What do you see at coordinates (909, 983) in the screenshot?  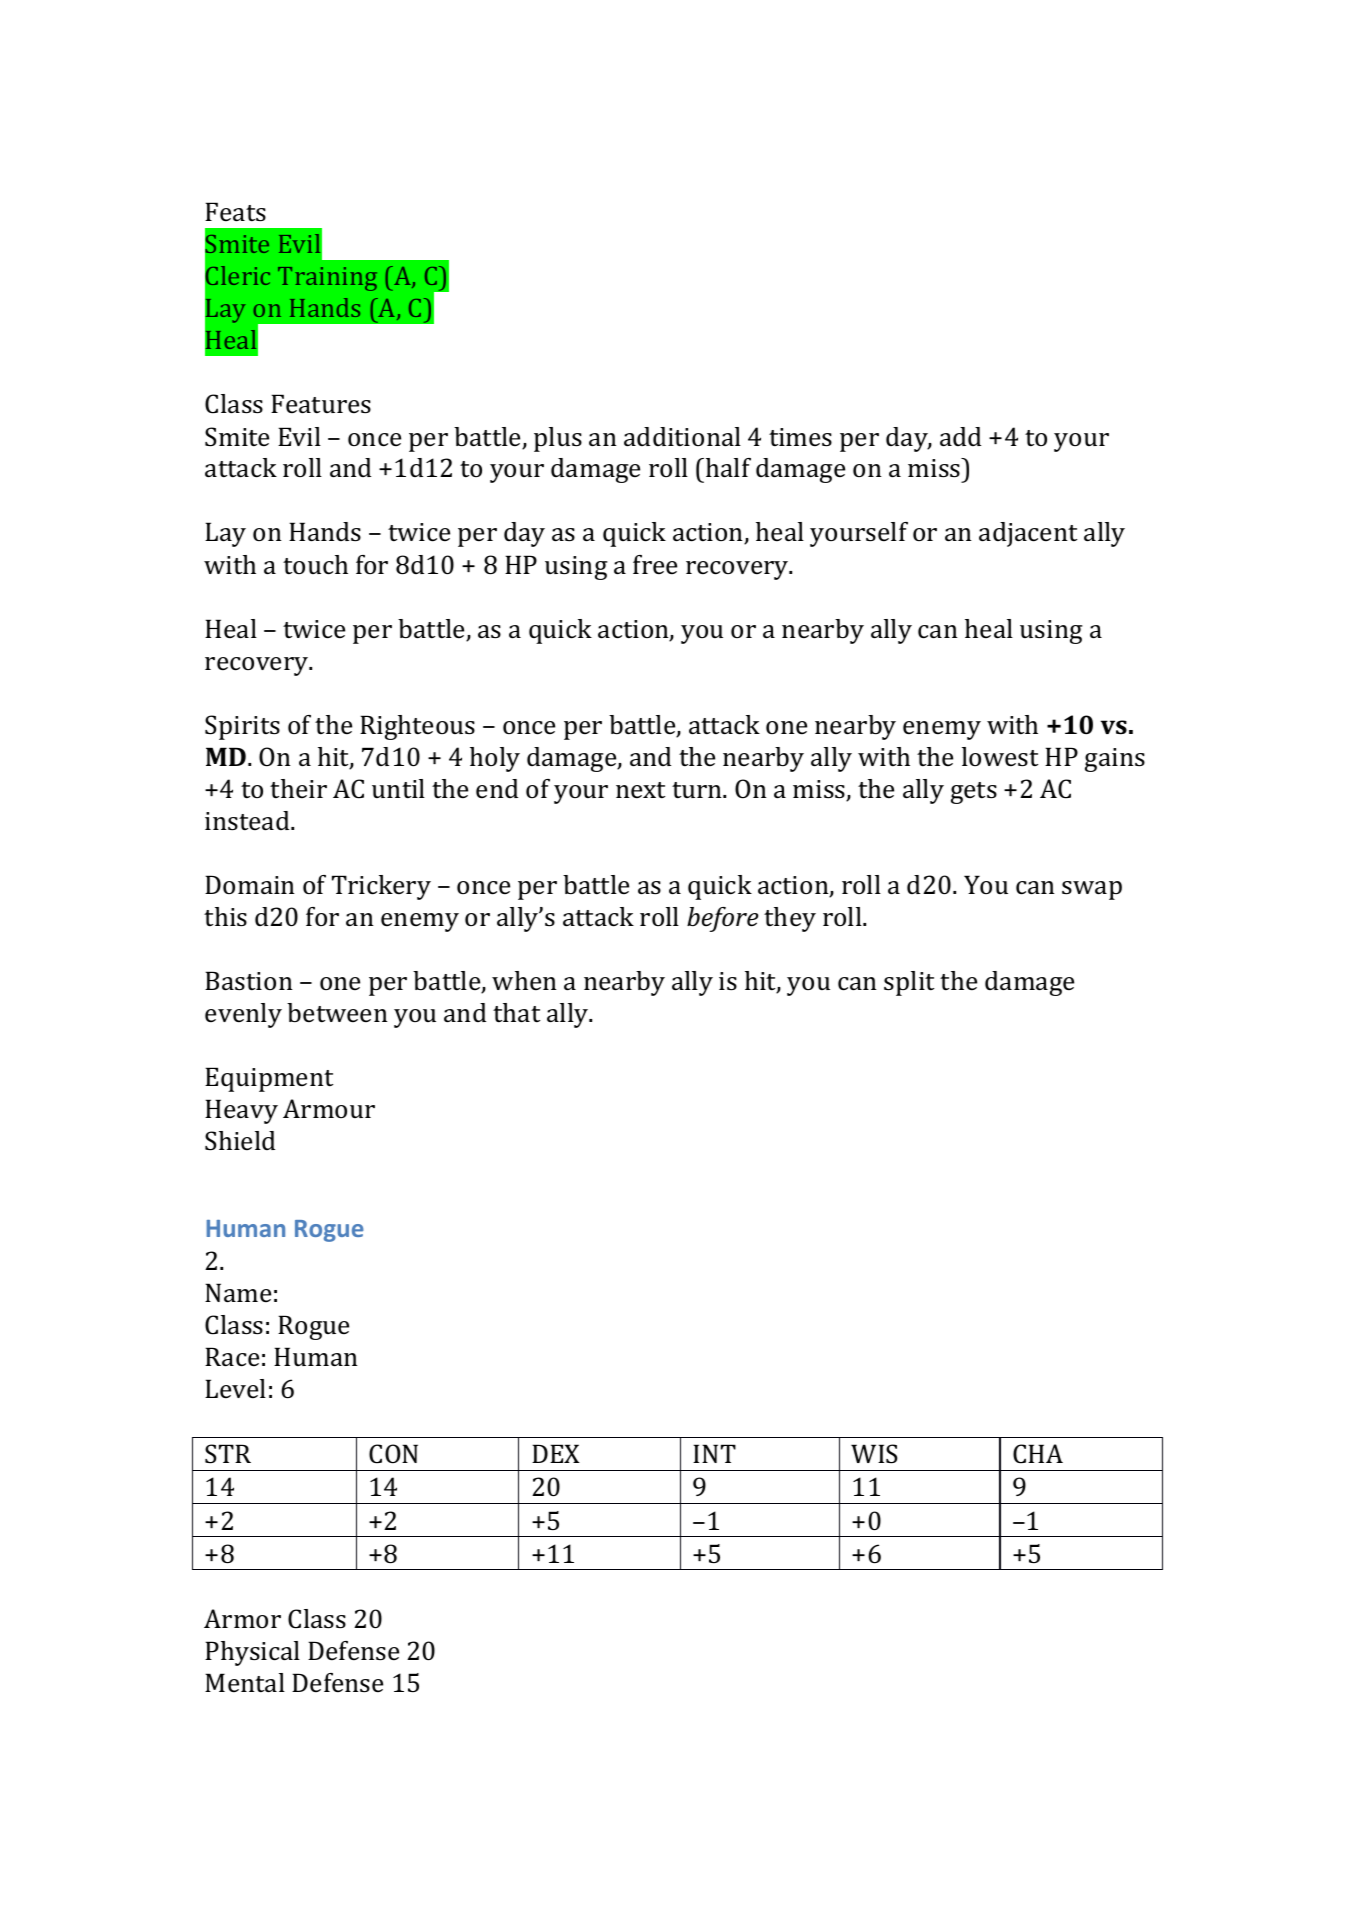 I see `split` at bounding box center [909, 983].
